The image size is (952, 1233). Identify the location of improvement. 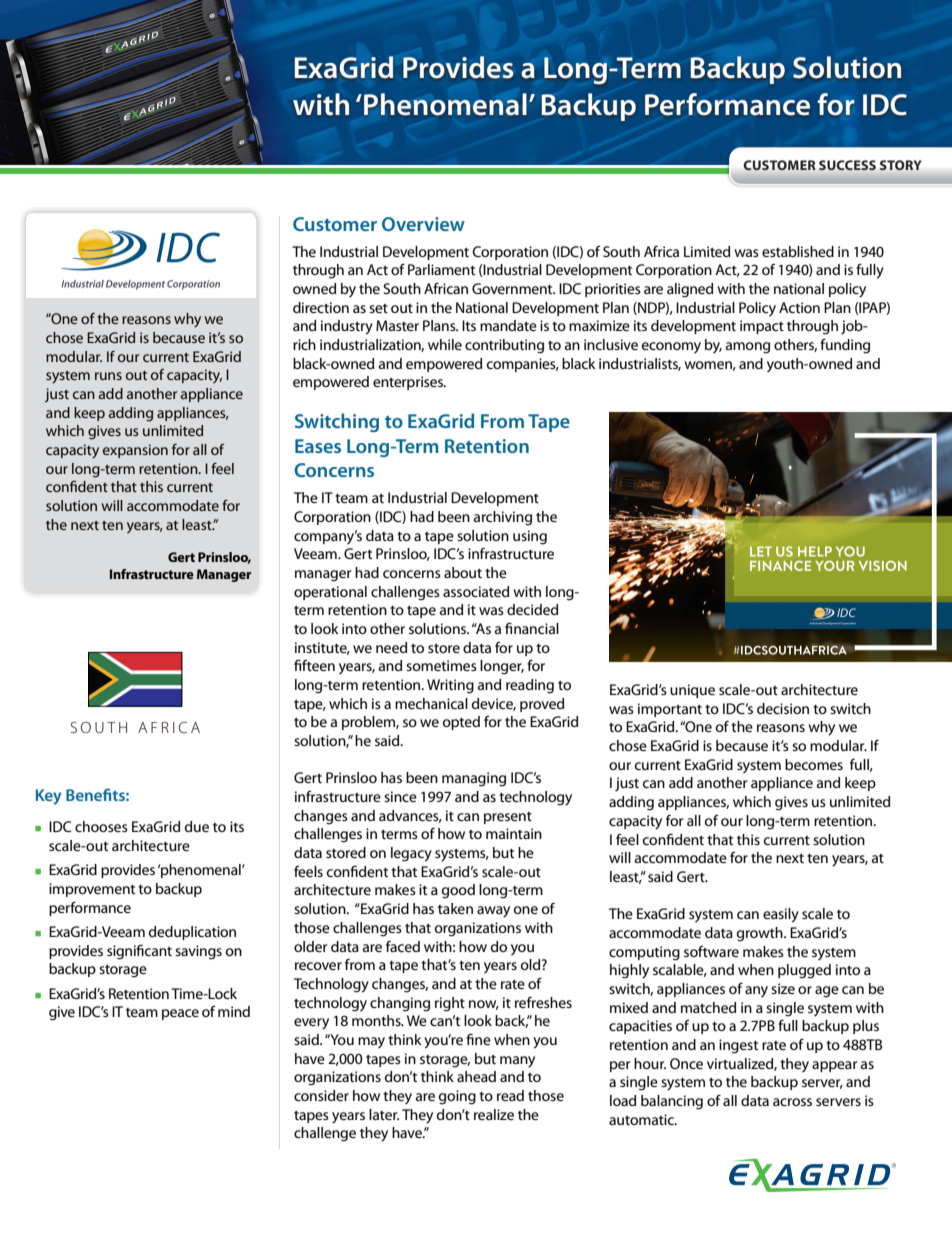
(92, 890).
